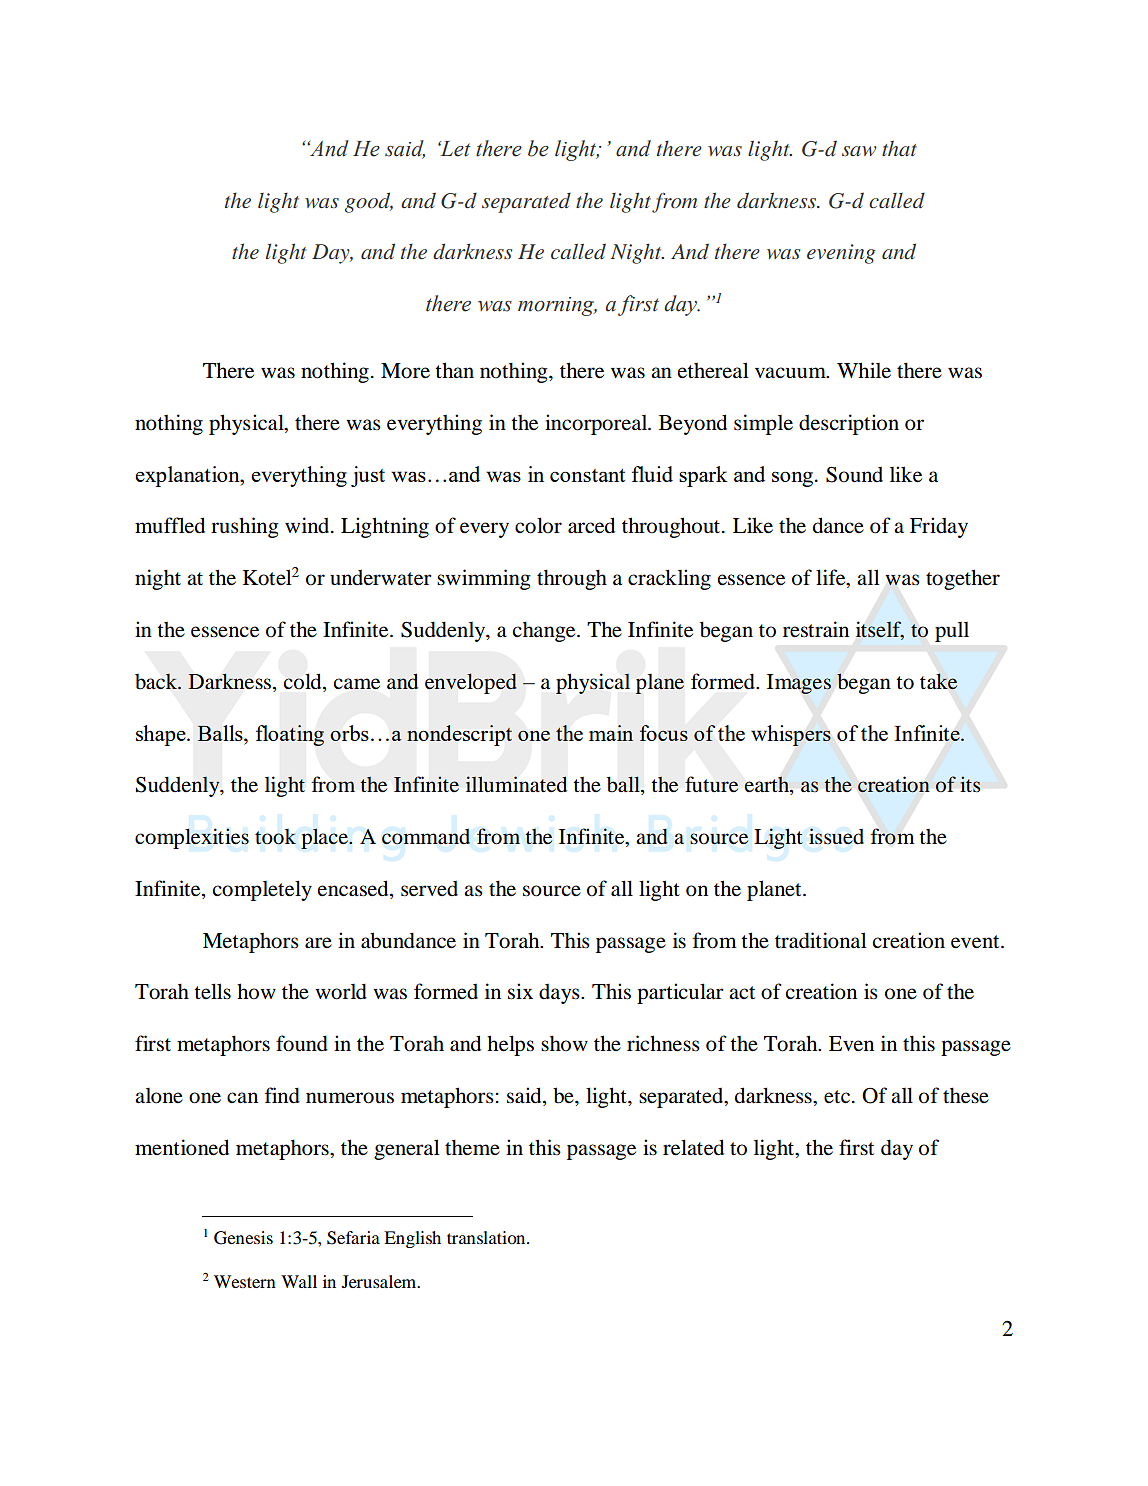 The height and width of the screenshot is (1486, 1148). Describe the element at coordinates (487, 1237) in the screenshot. I see `translation` at that location.
